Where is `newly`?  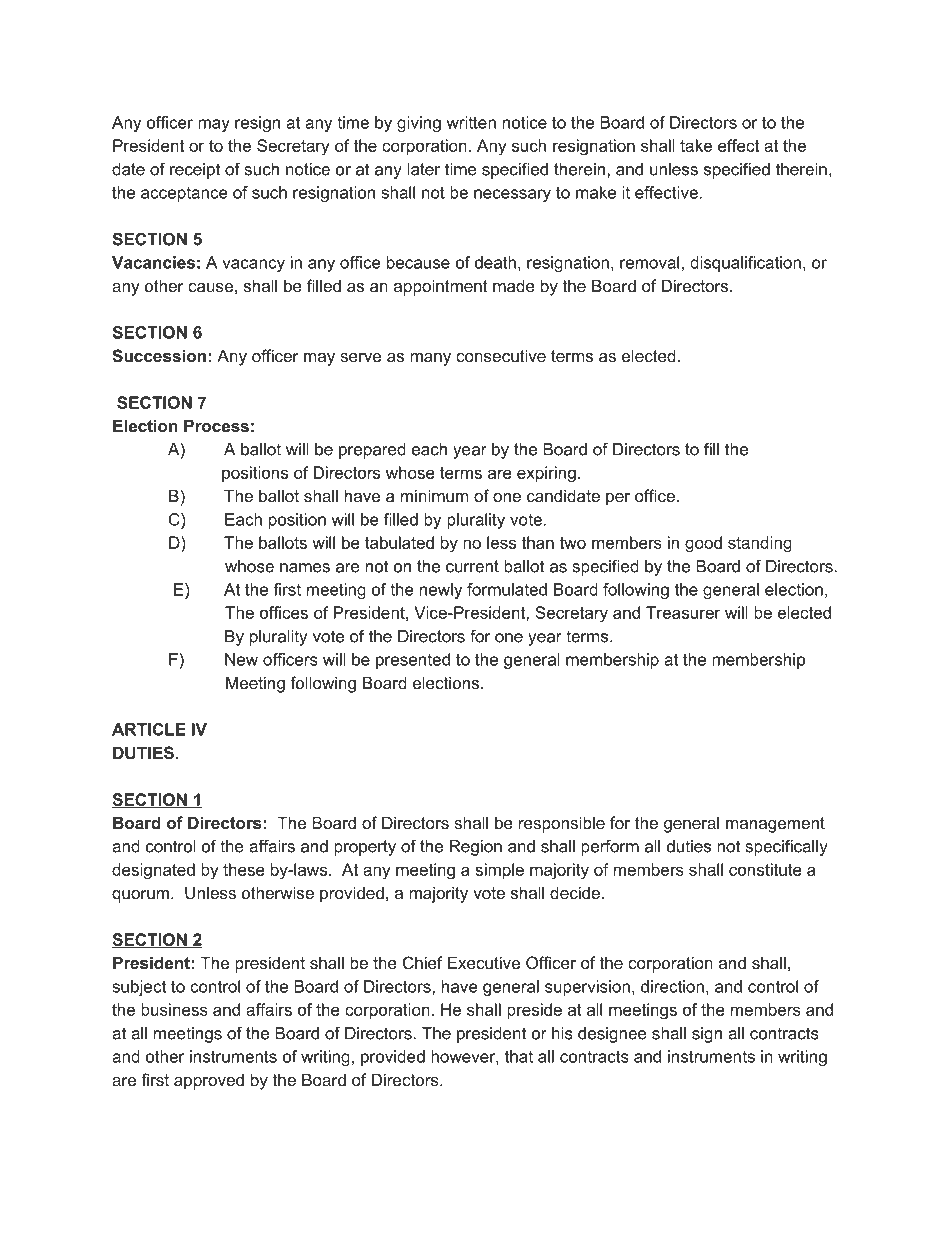
newly is located at coordinates (441, 591).
